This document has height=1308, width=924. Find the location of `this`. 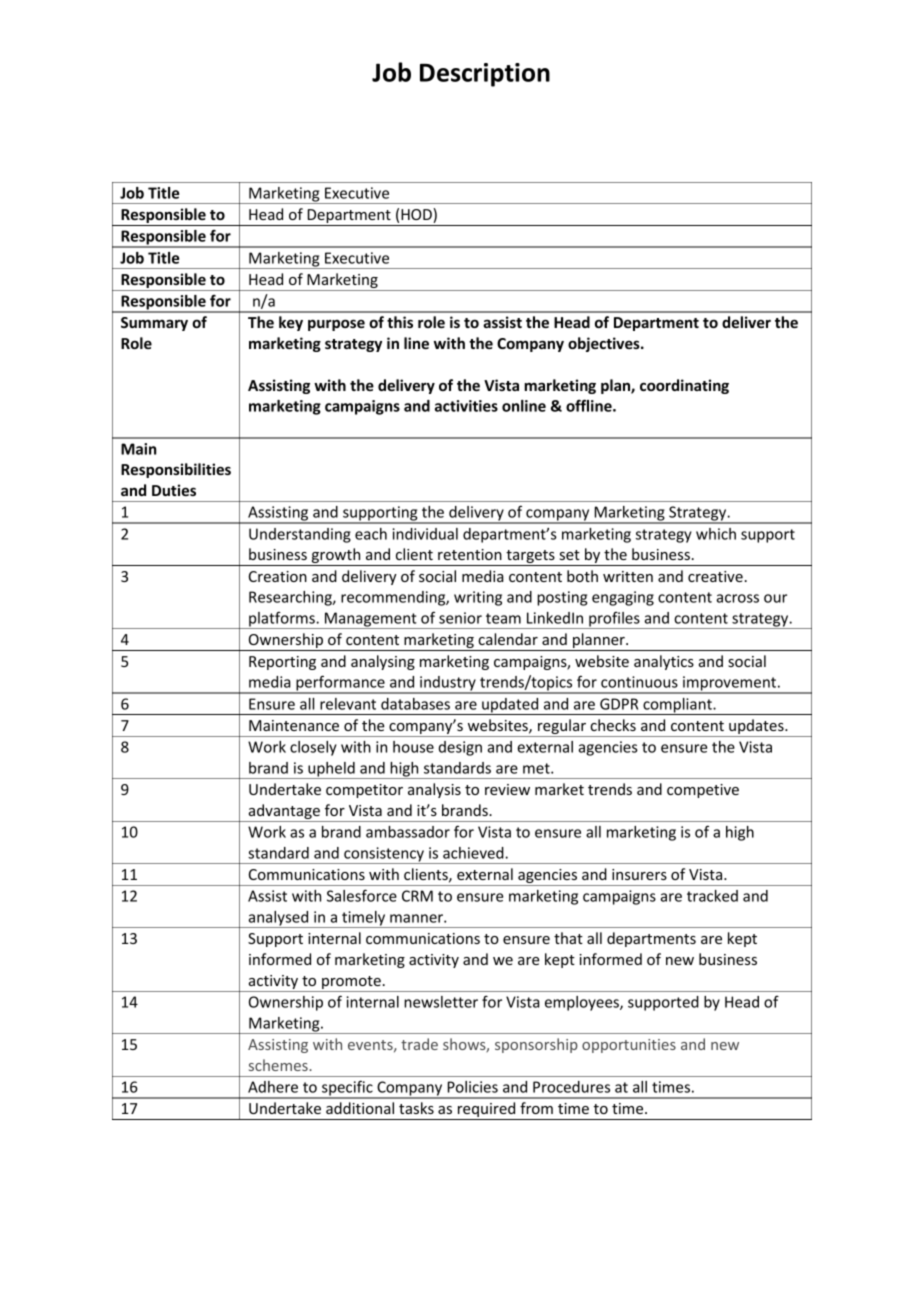

this is located at coordinates (400, 322).
